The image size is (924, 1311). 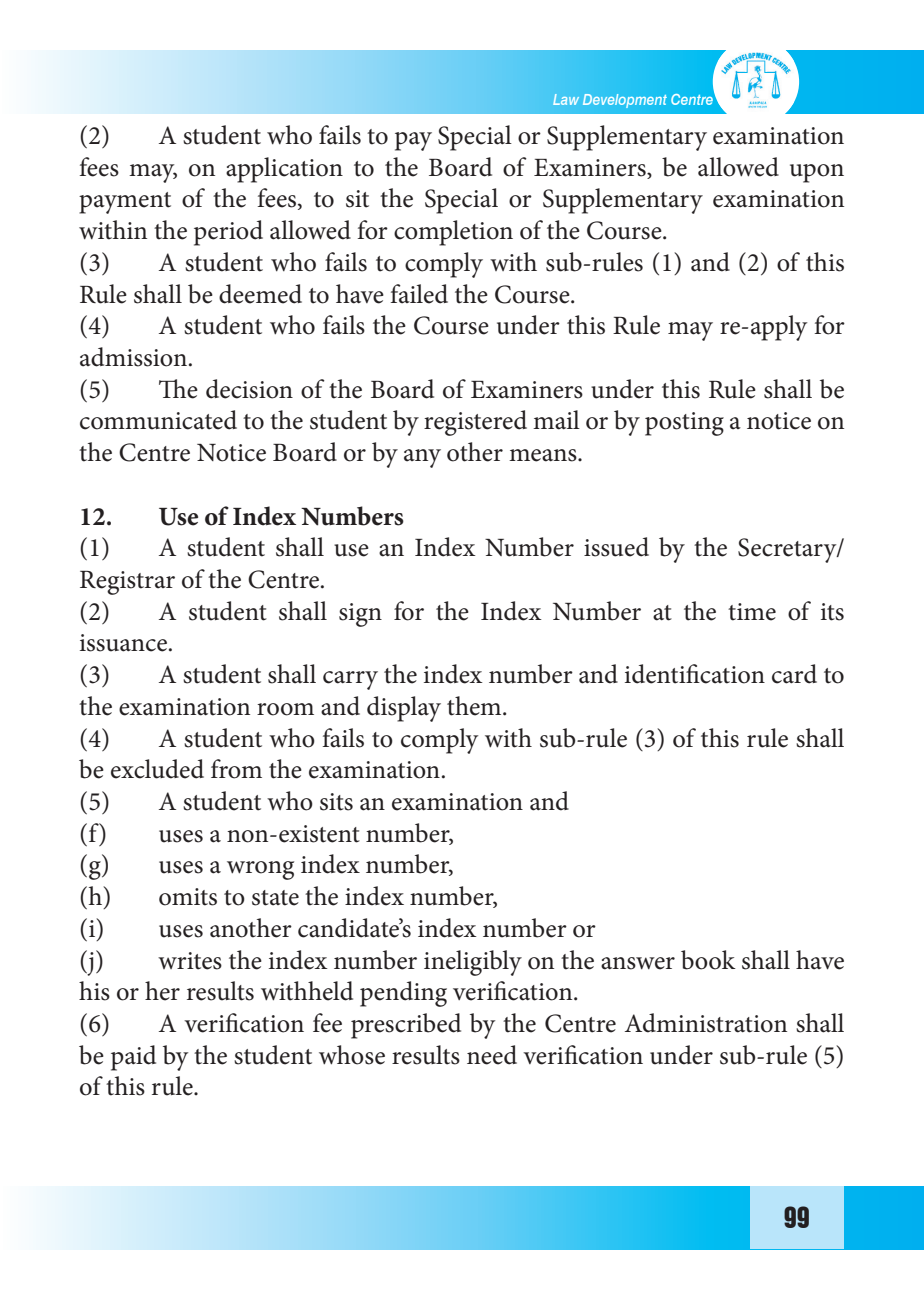 What do you see at coordinates (752, 612) in the page?
I see `time` at bounding box center [752, 612].
